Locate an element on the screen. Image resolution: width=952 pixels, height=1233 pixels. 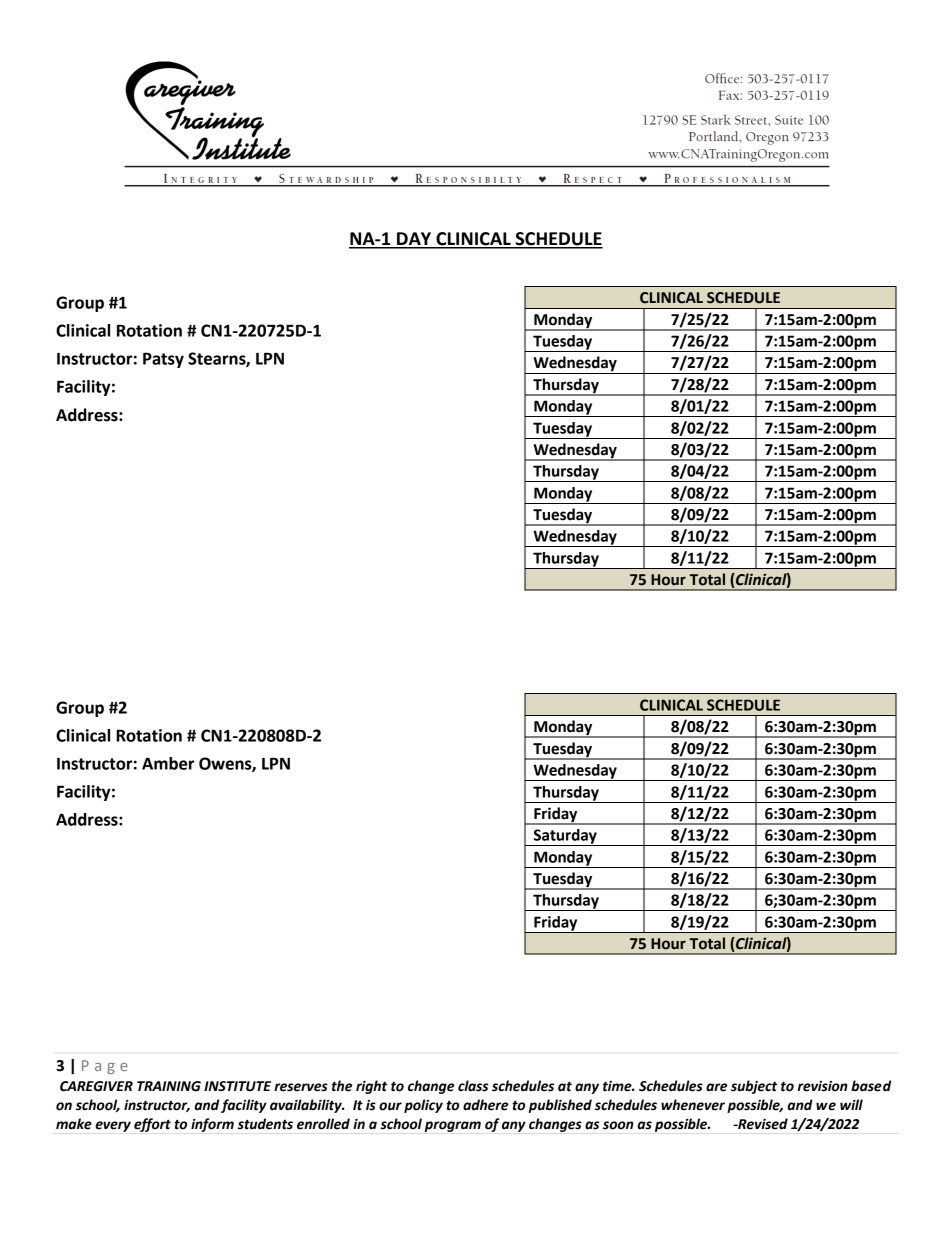
Patsy is located at coordinates (163, 360).
